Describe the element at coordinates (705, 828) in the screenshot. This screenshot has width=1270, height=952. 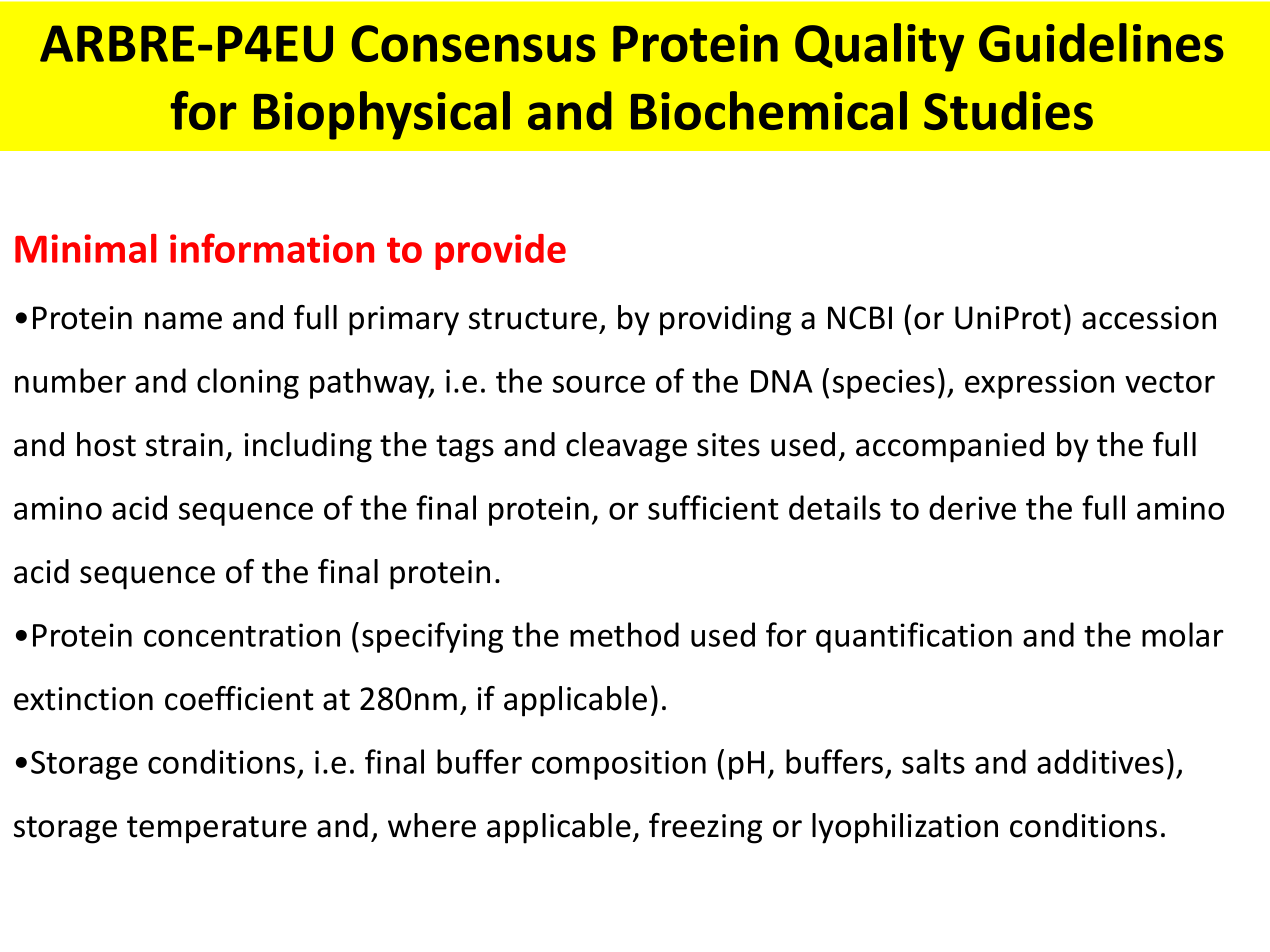
I see `freezing` at that location.
